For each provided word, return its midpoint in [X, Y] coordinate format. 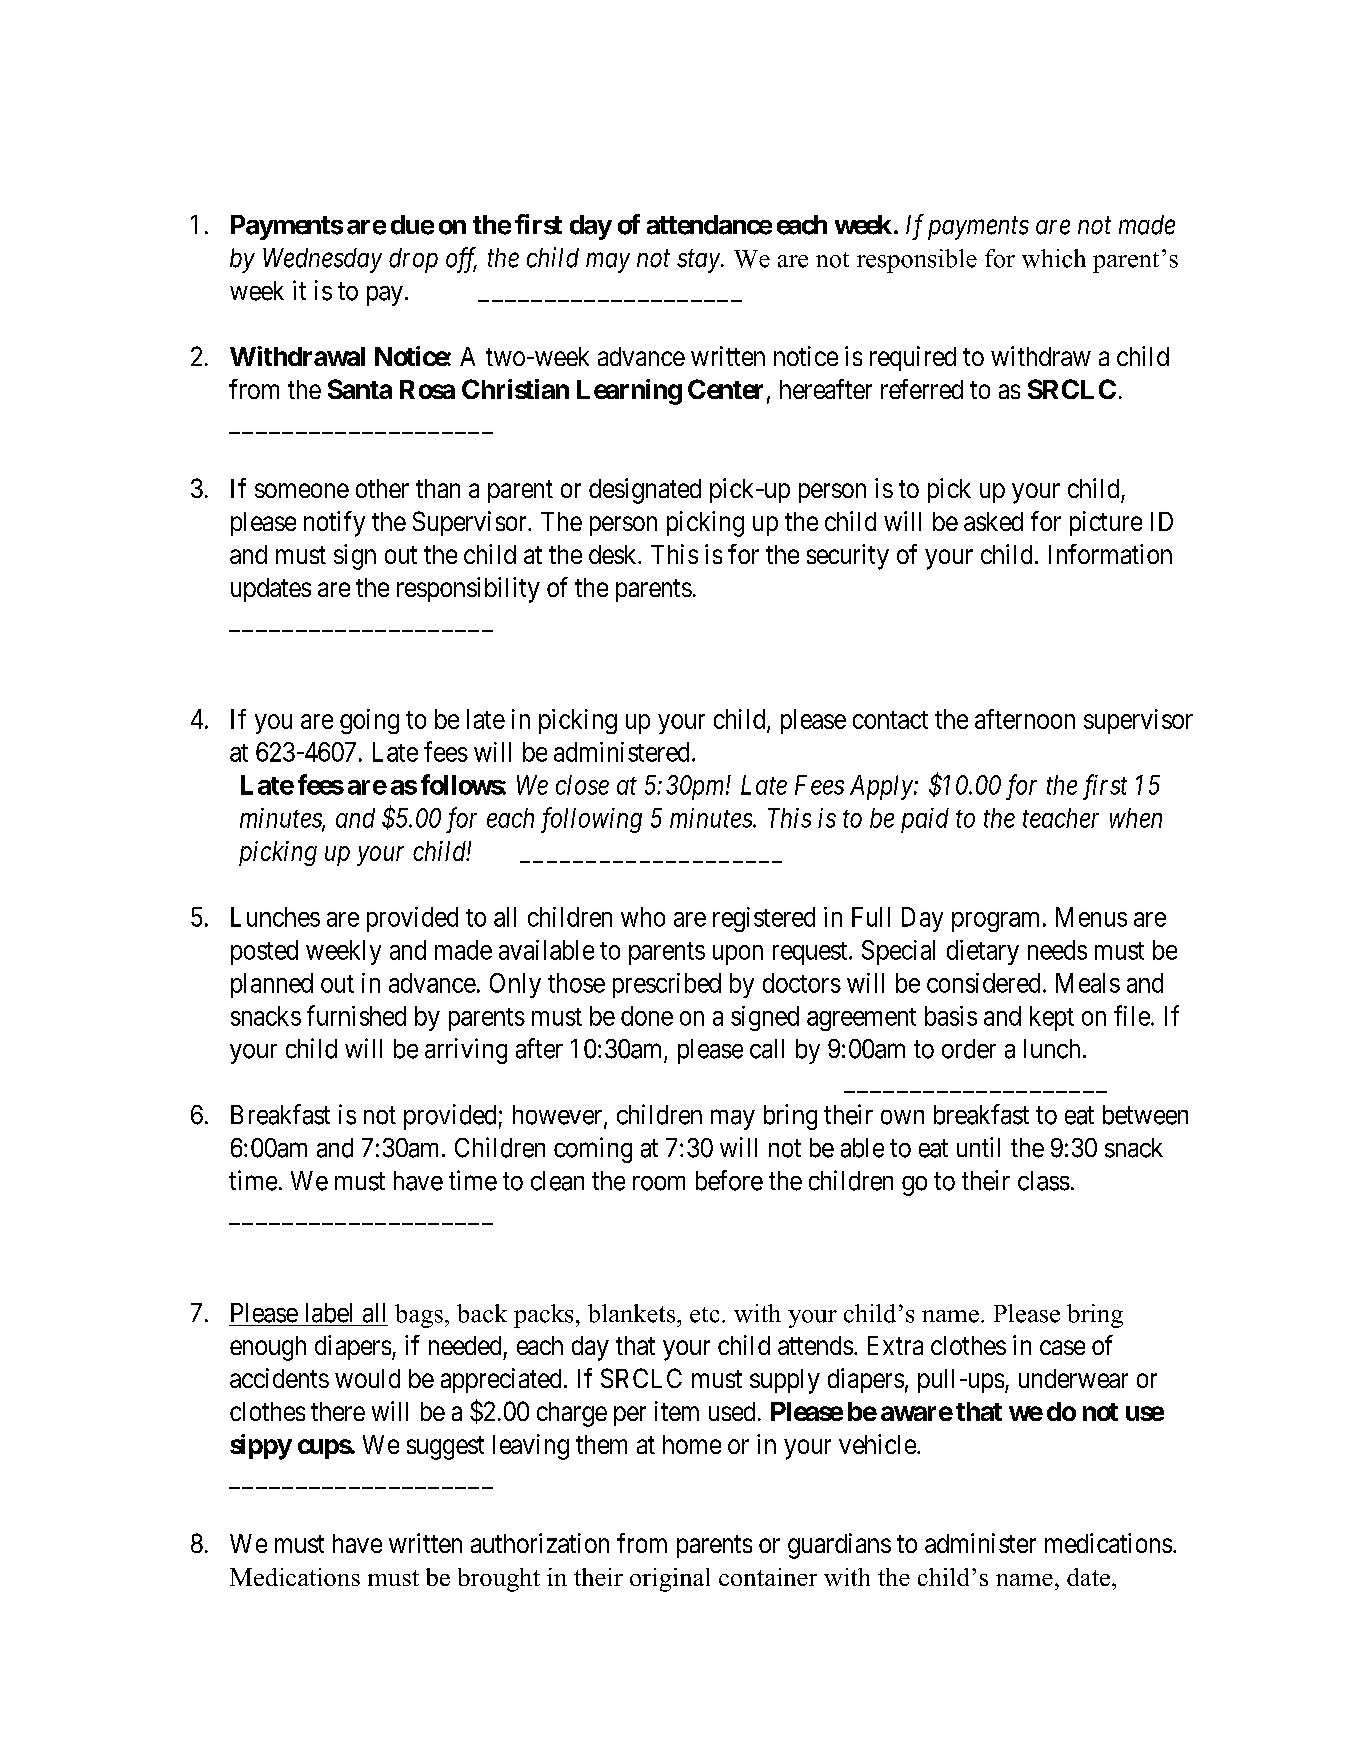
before [729, 1180]
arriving [466, 1051]
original [670, 1580]
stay [699, 261]
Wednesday [322, 260]
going [369, 721]
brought [499, 1580]
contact [890, 720]
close [582, 785]
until [978, 1147]
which [1054, 258]
